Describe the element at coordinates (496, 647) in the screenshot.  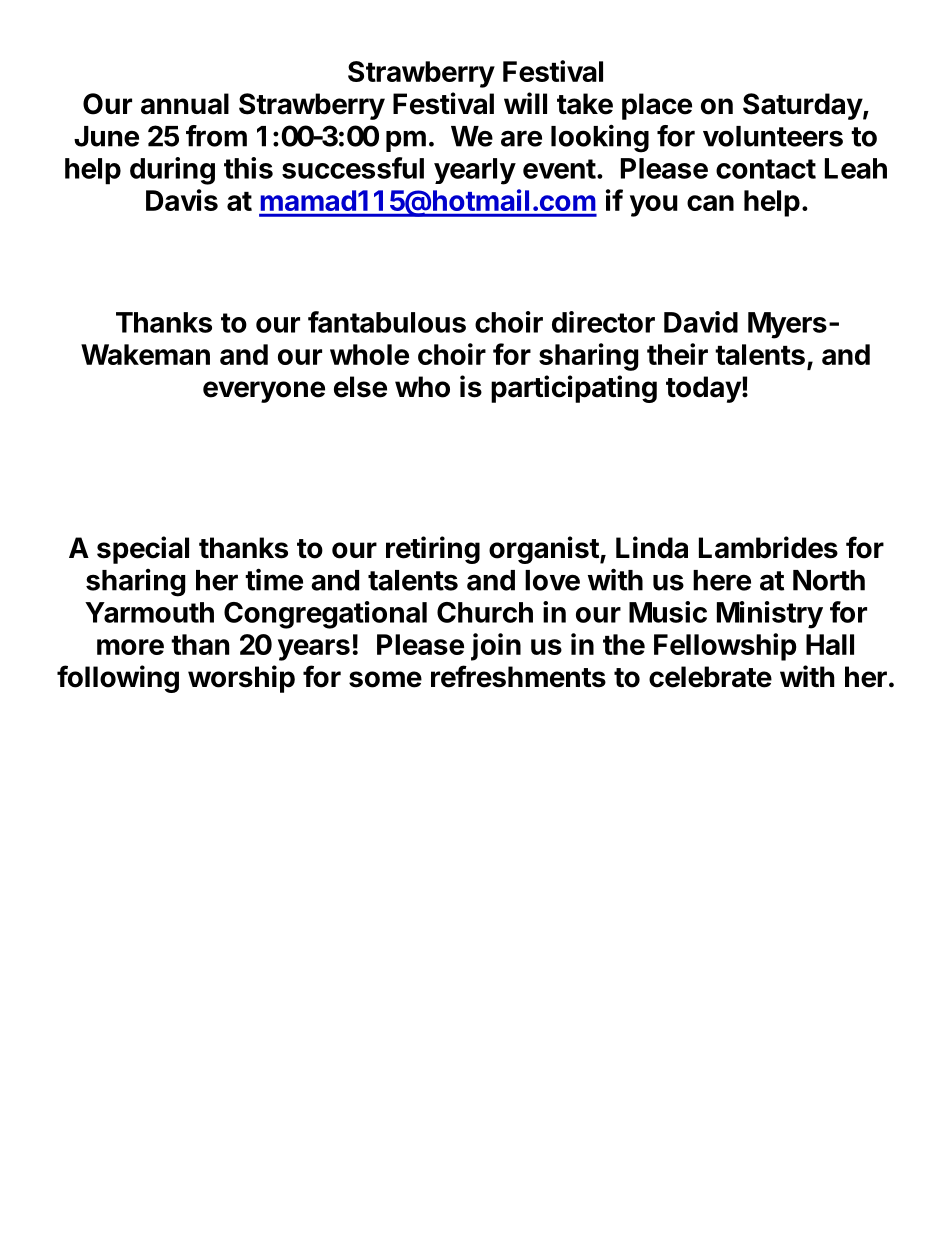
I see `join` at that location.
